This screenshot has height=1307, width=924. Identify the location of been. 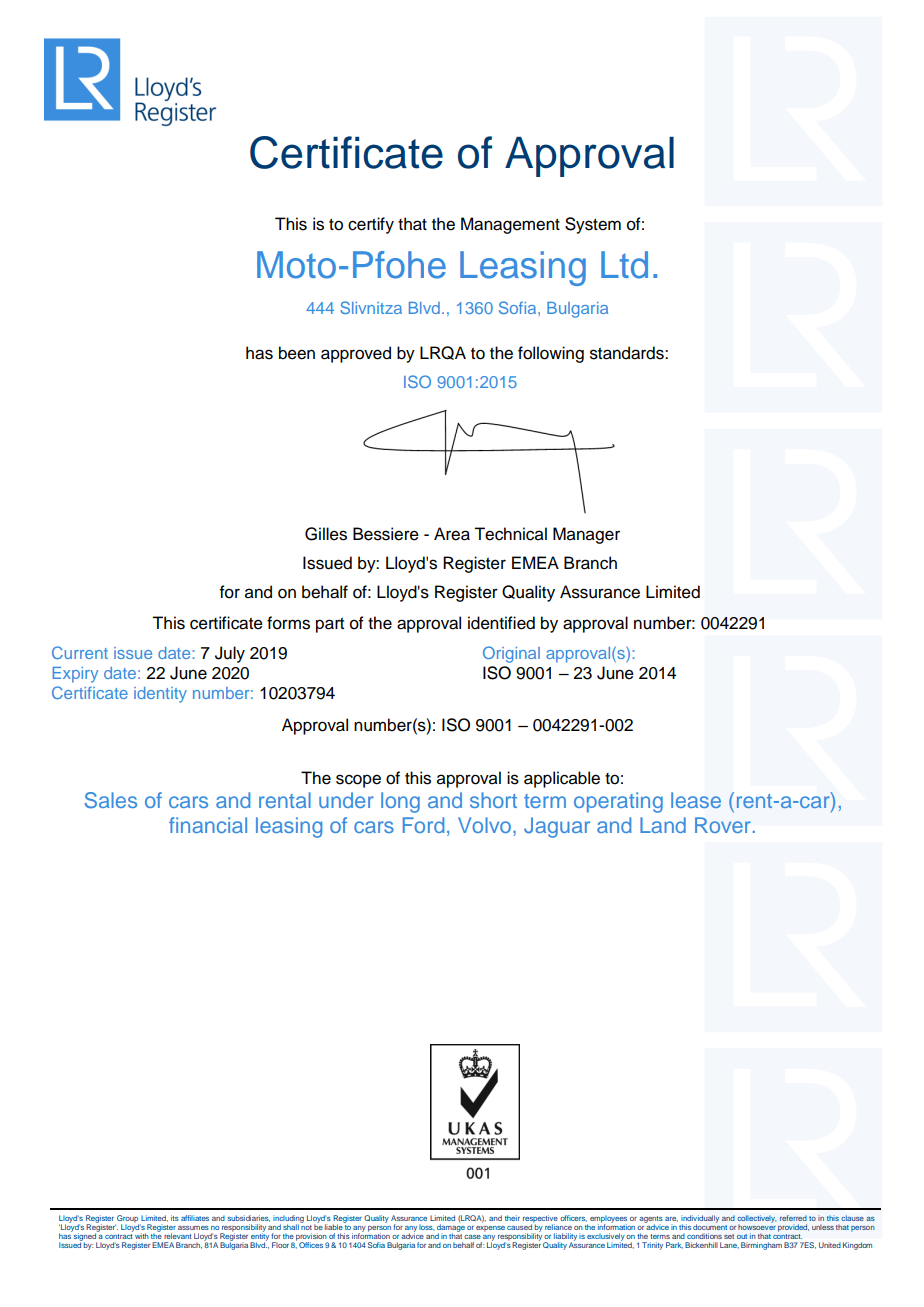
(297, 353).
